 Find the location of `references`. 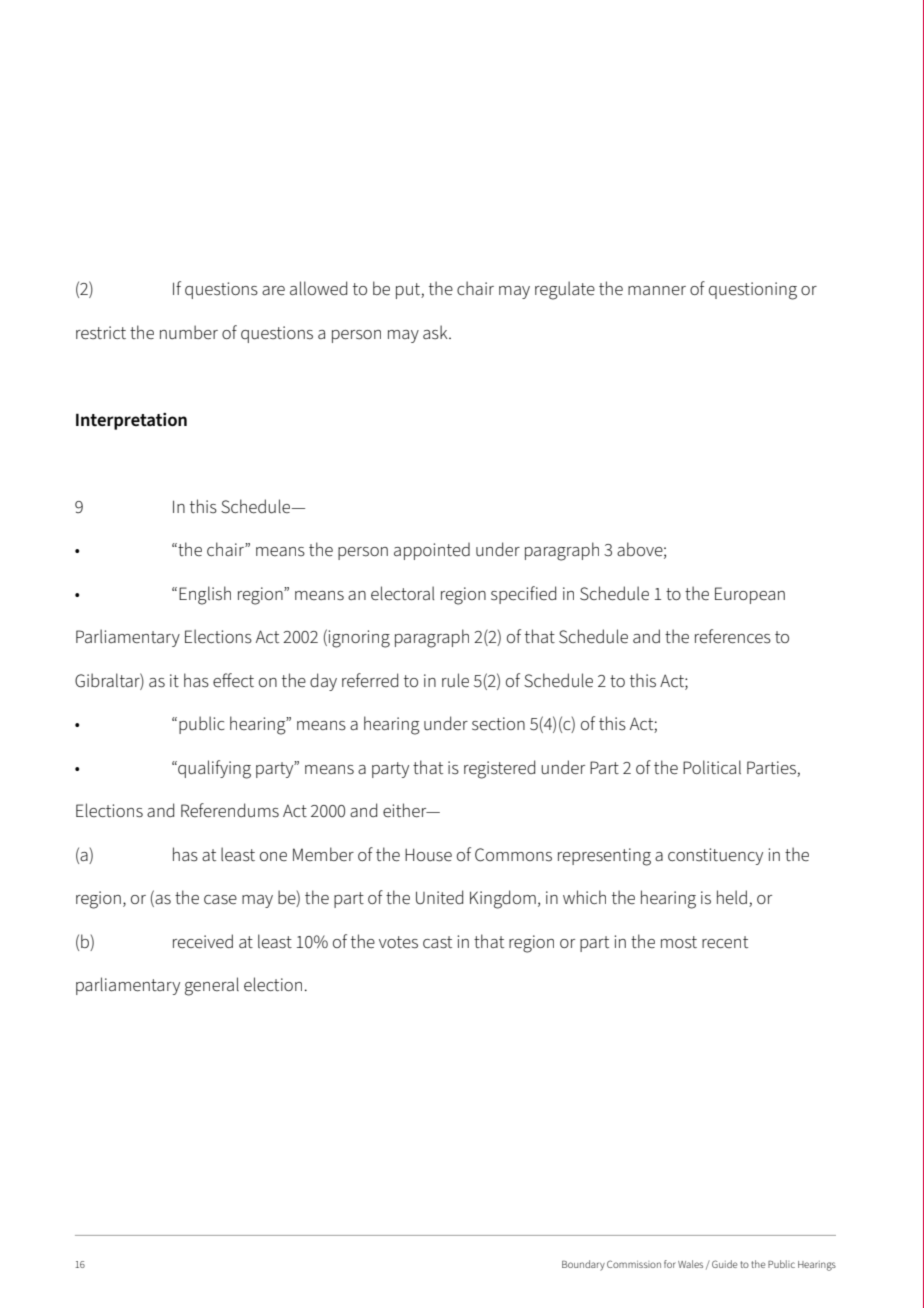

references is located at coordinates (733, 636).
